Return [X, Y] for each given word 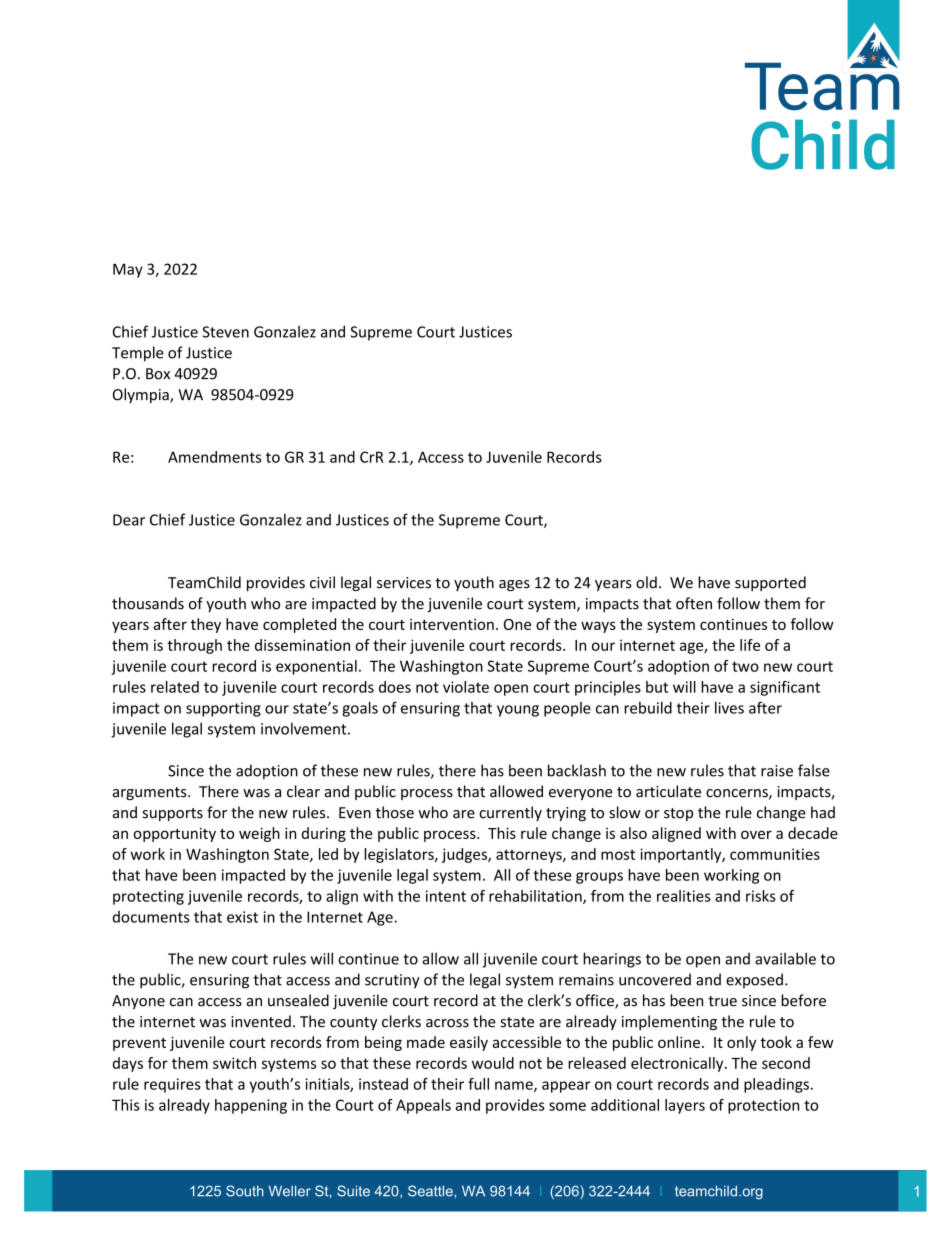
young [518, 711]
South [245, 1191]
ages [514, 585]
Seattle [431, 1191]
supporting [223, 709]
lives [729, 708]
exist [242, 917]
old [646, 582]
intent [446, 896]
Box [158, 374]
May [128, 270]
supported [770, 583]
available [785, 958]
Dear [129, 520]
